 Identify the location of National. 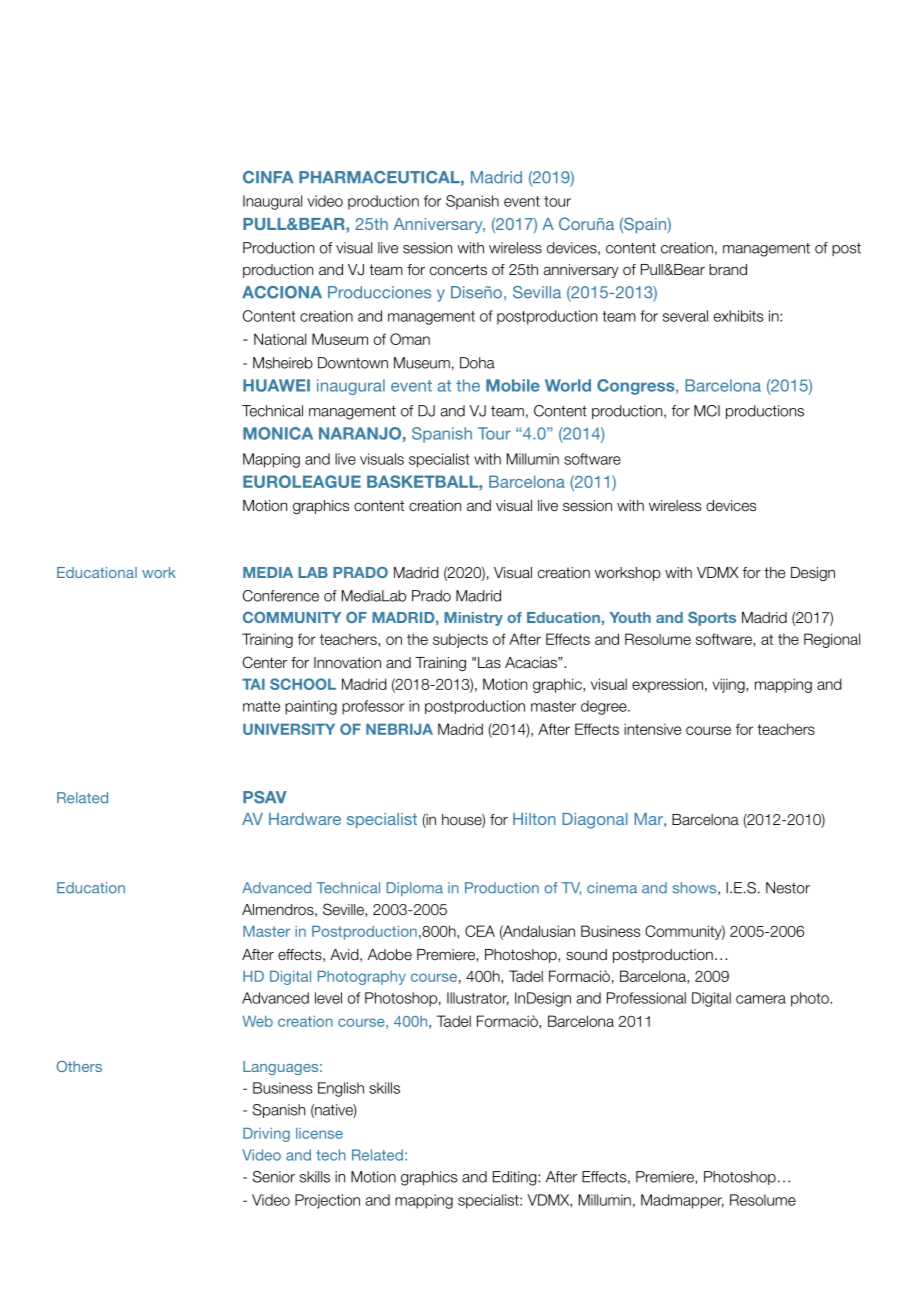
(280, 339).
